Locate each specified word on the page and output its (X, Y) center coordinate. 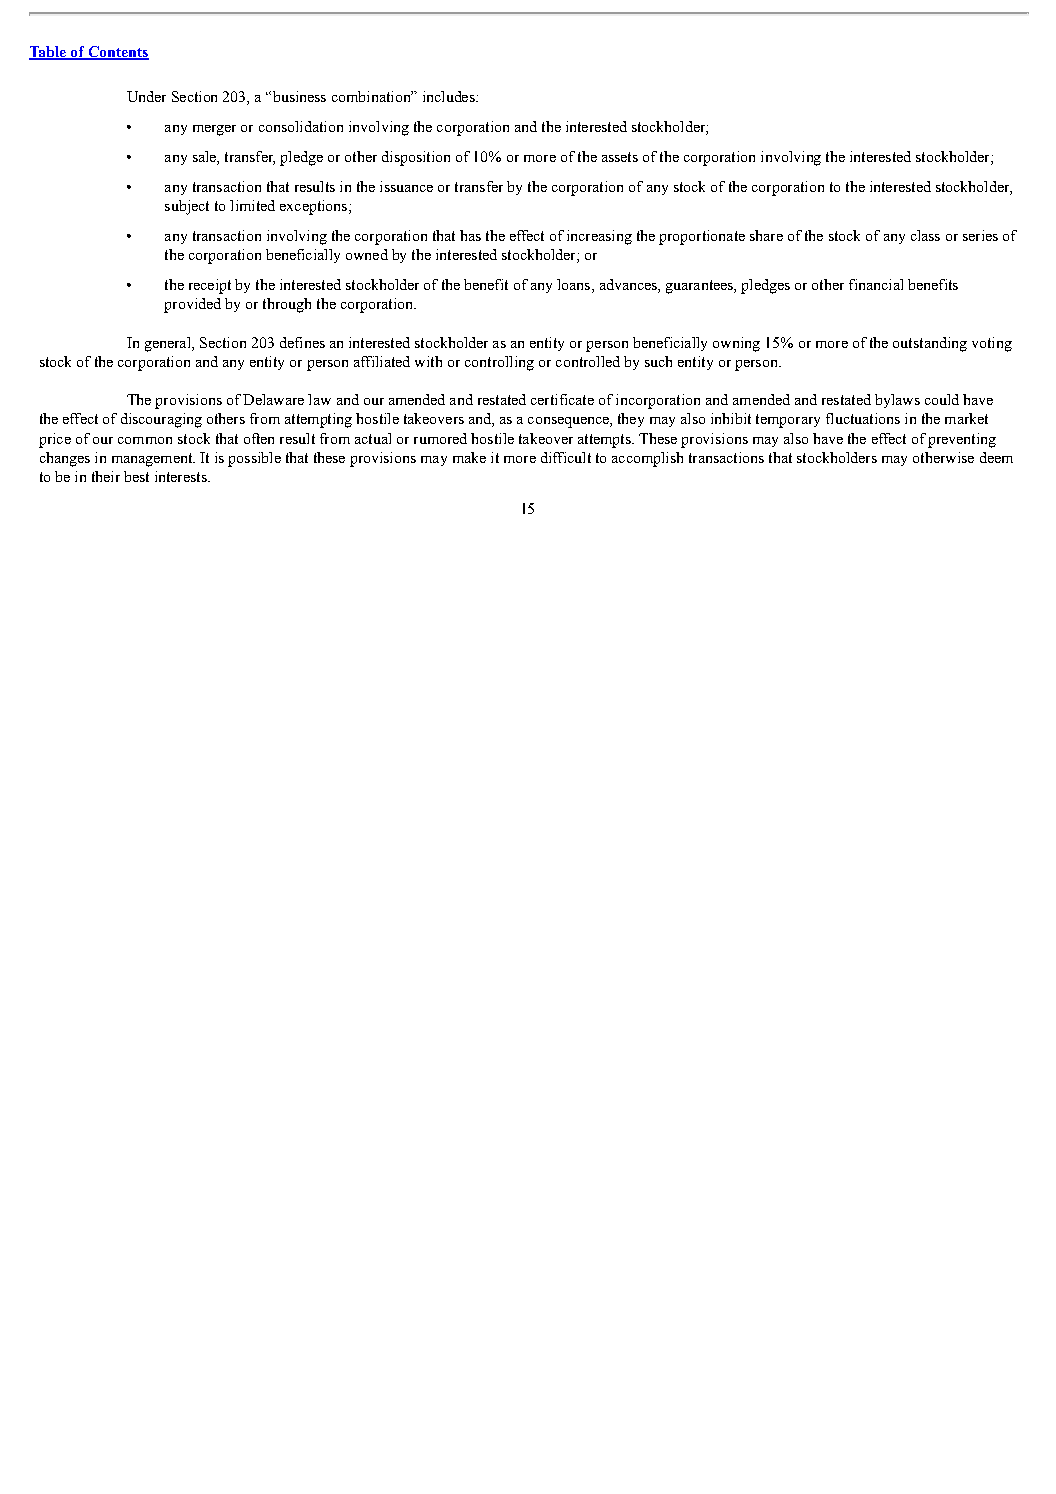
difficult (566, 457)
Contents (117, 52)
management (153, 460)
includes (450, 96)
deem (996, 457)
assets (620, 157)
